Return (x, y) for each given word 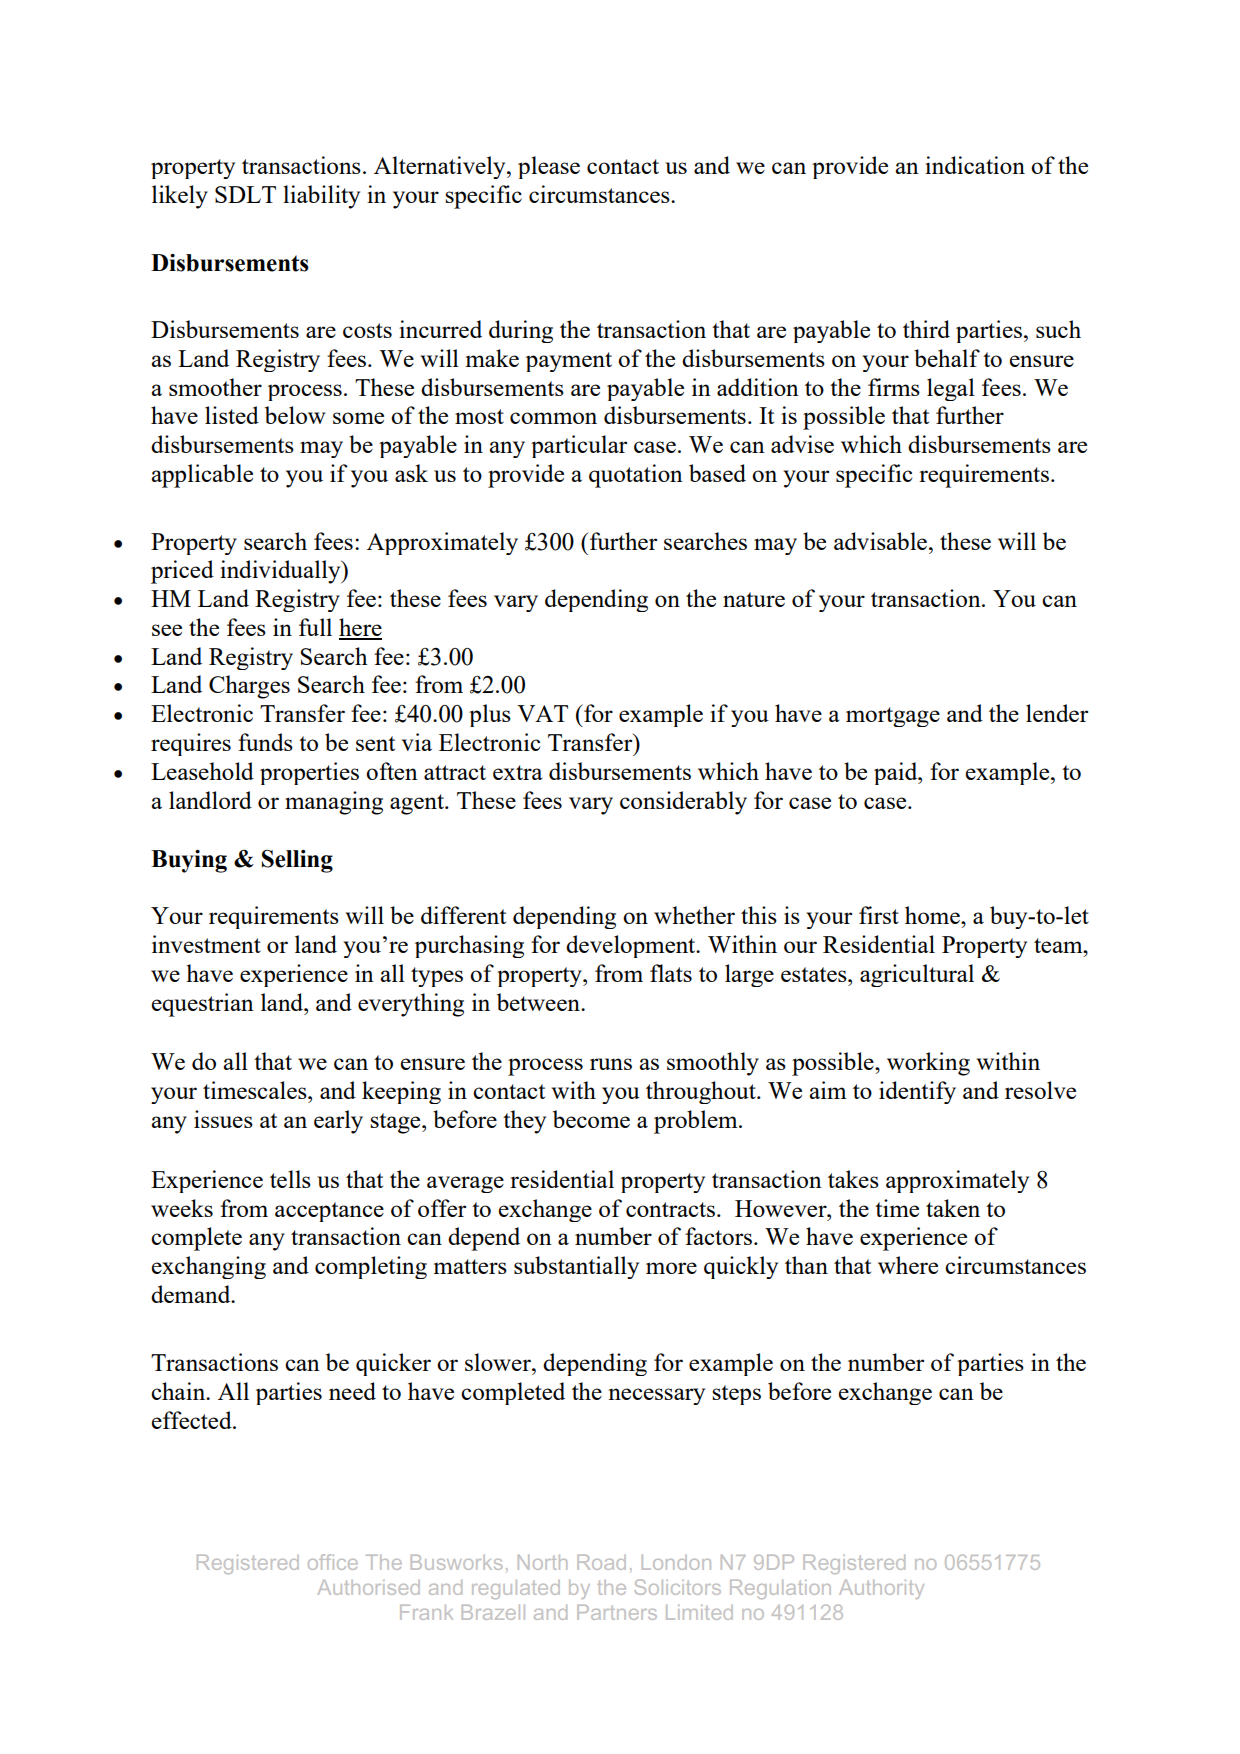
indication (975, 165)
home (933, 915)
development (632, 946)
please (549, 167)
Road (601, 1562)
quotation (636, 476)
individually (281, 572)
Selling (297, 861)
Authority (881, 1589)
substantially (576, 1267)
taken (953, 1208)
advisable (882, 541)
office (333, 1562)
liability (321, 197)
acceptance (329, 1212)
